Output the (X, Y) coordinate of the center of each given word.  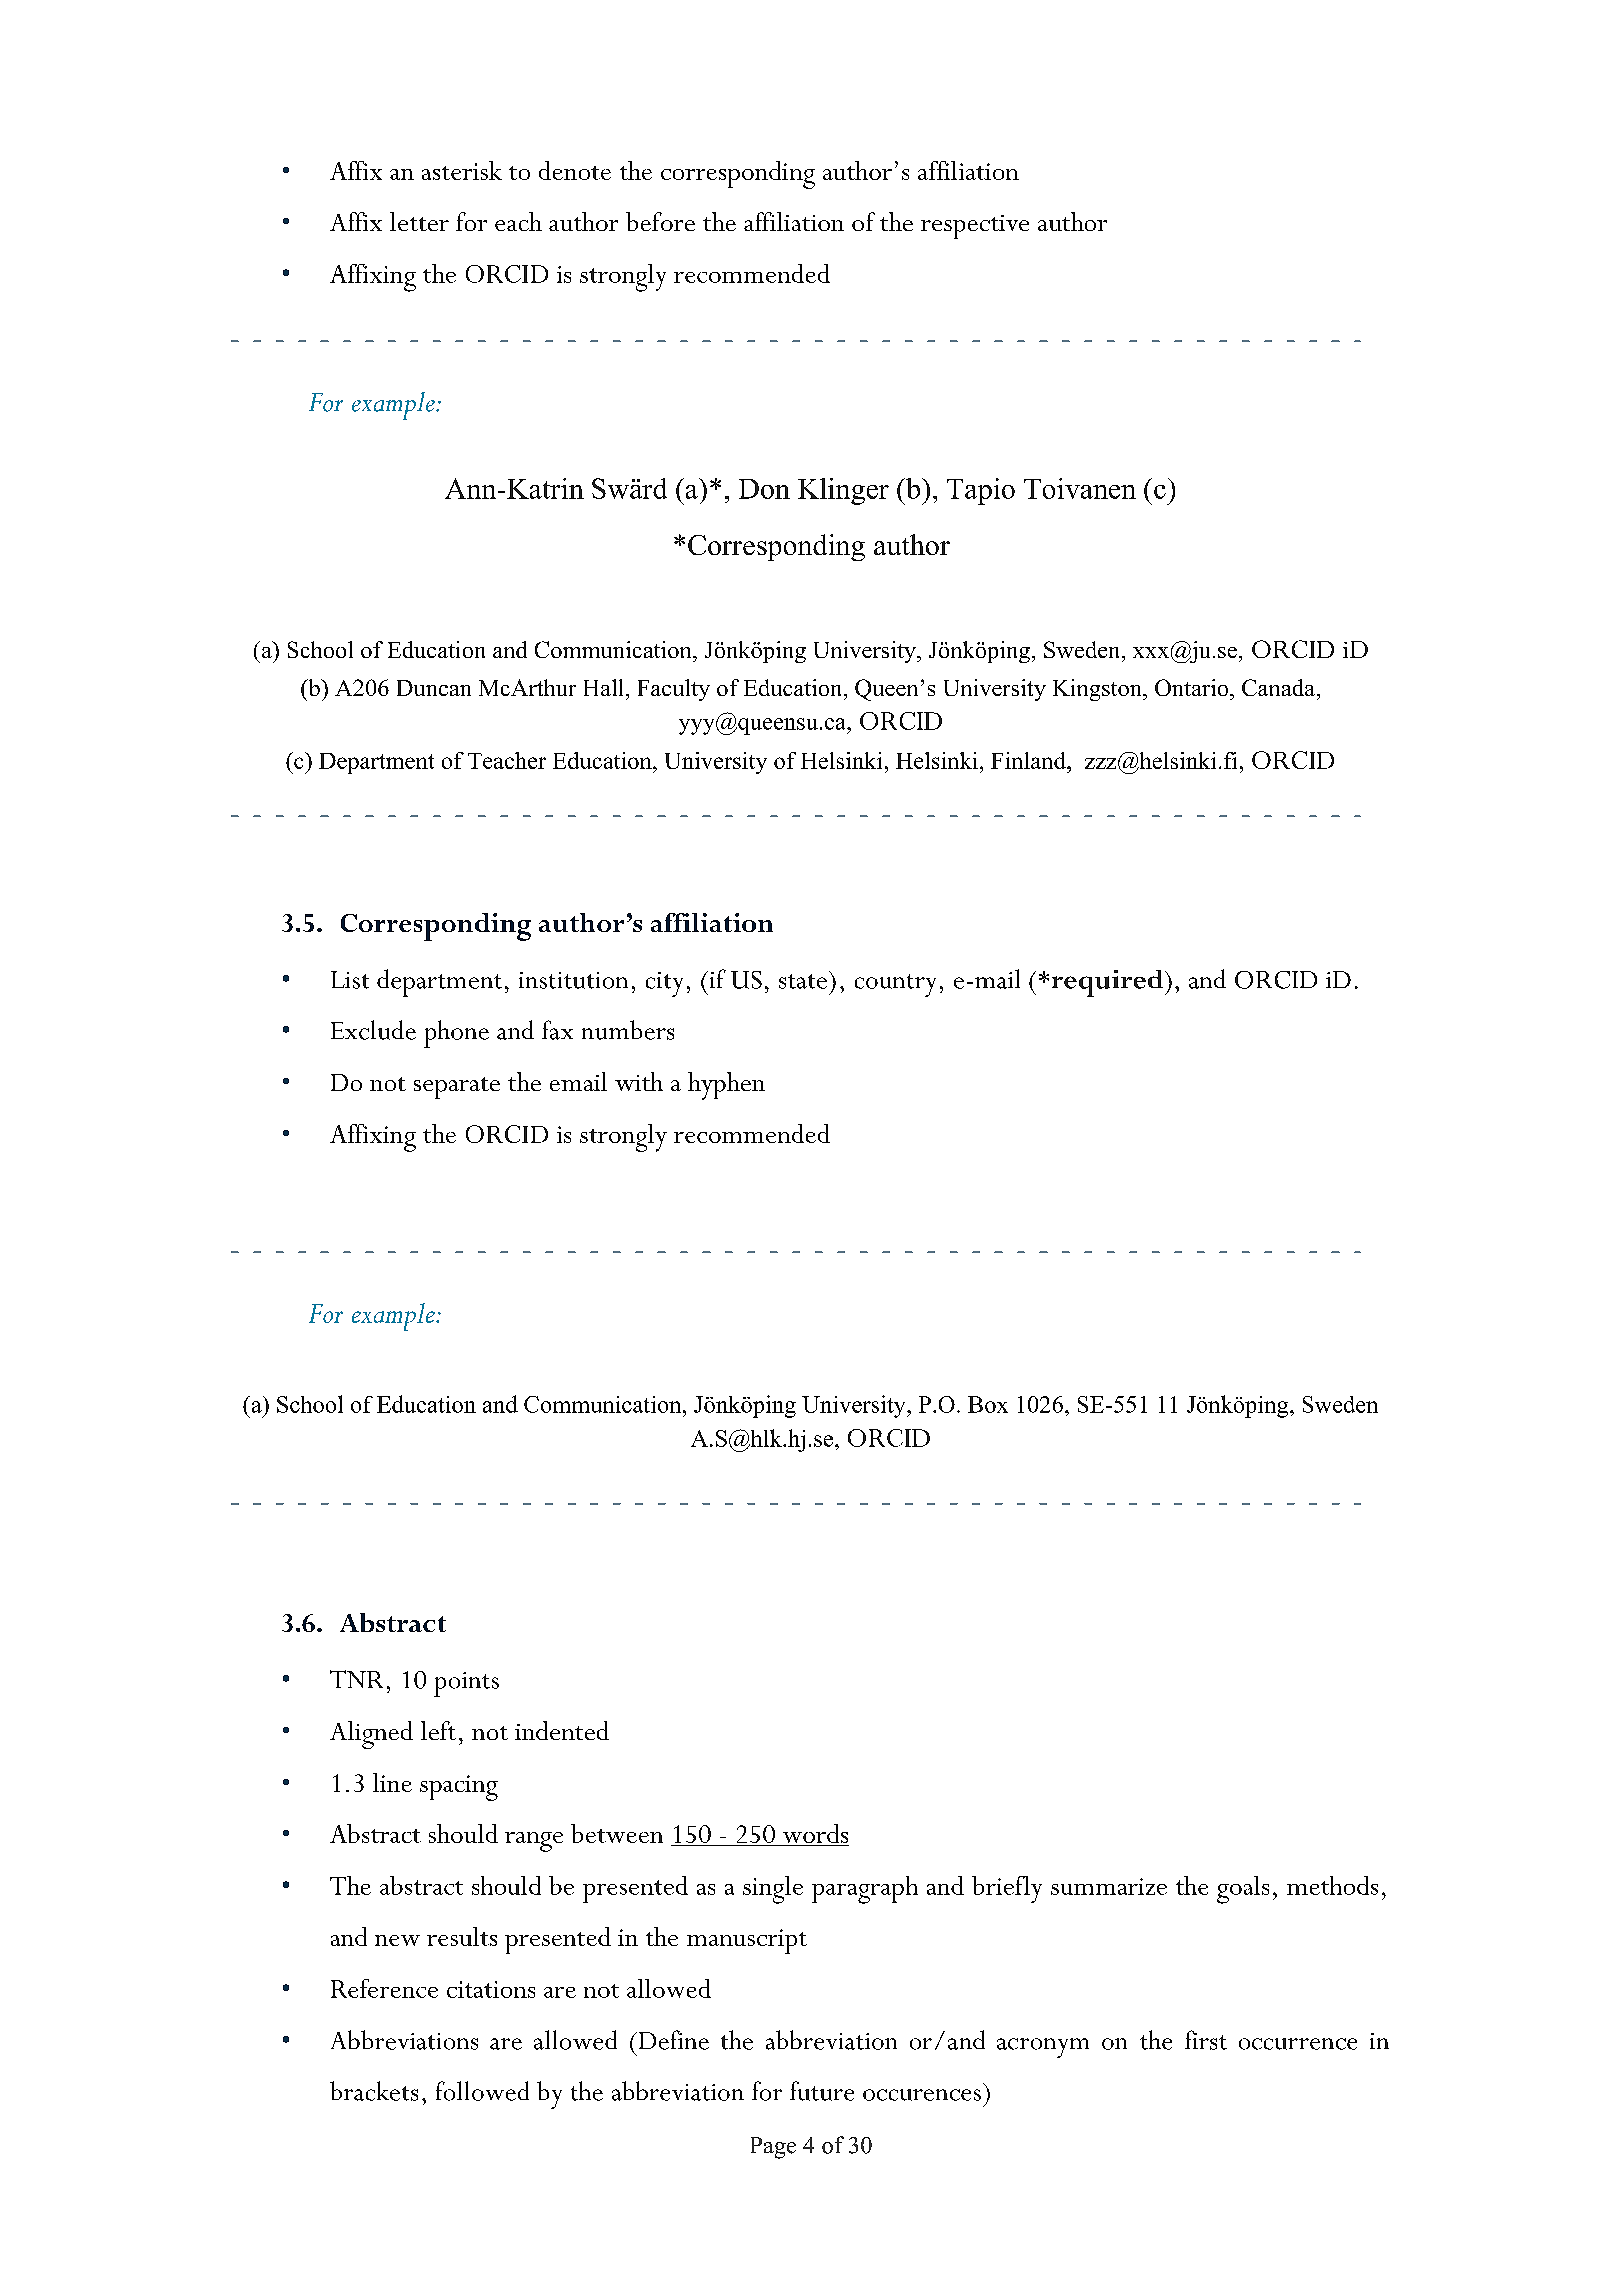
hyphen (726, 1086)
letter (419, 221)
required (1109, 983)
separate (457, 1088)
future (822, 2091)
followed (482, 2091)
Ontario (1193, 687)
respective (975, 227)
